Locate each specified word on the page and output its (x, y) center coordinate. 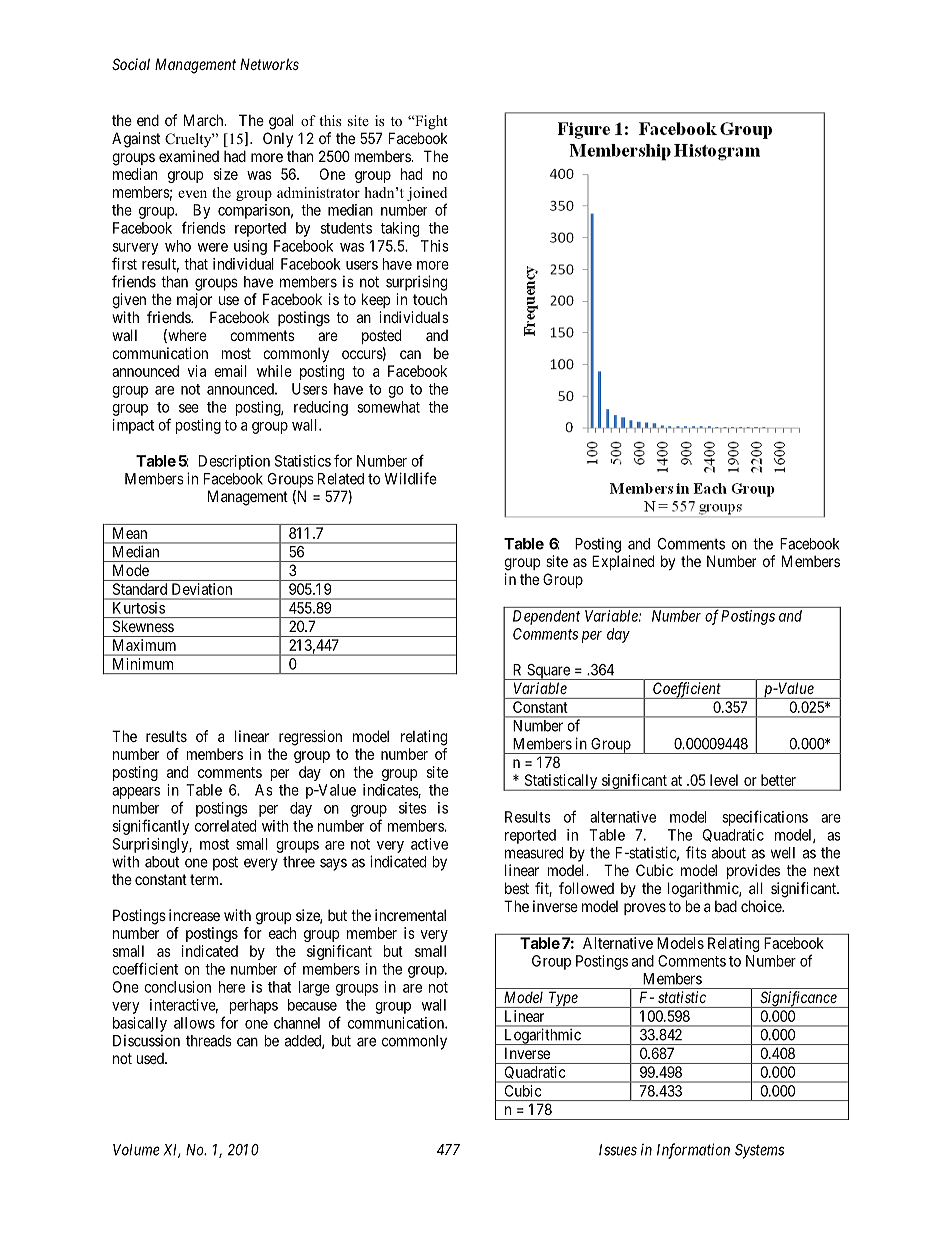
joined (427, 194)
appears (136, 793)
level (724, 780)
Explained (623, 562)
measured (534, 853)
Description (234, 462)
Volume (136, 1150)
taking (400, 229)
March (205, 120)
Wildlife (410, 478)
